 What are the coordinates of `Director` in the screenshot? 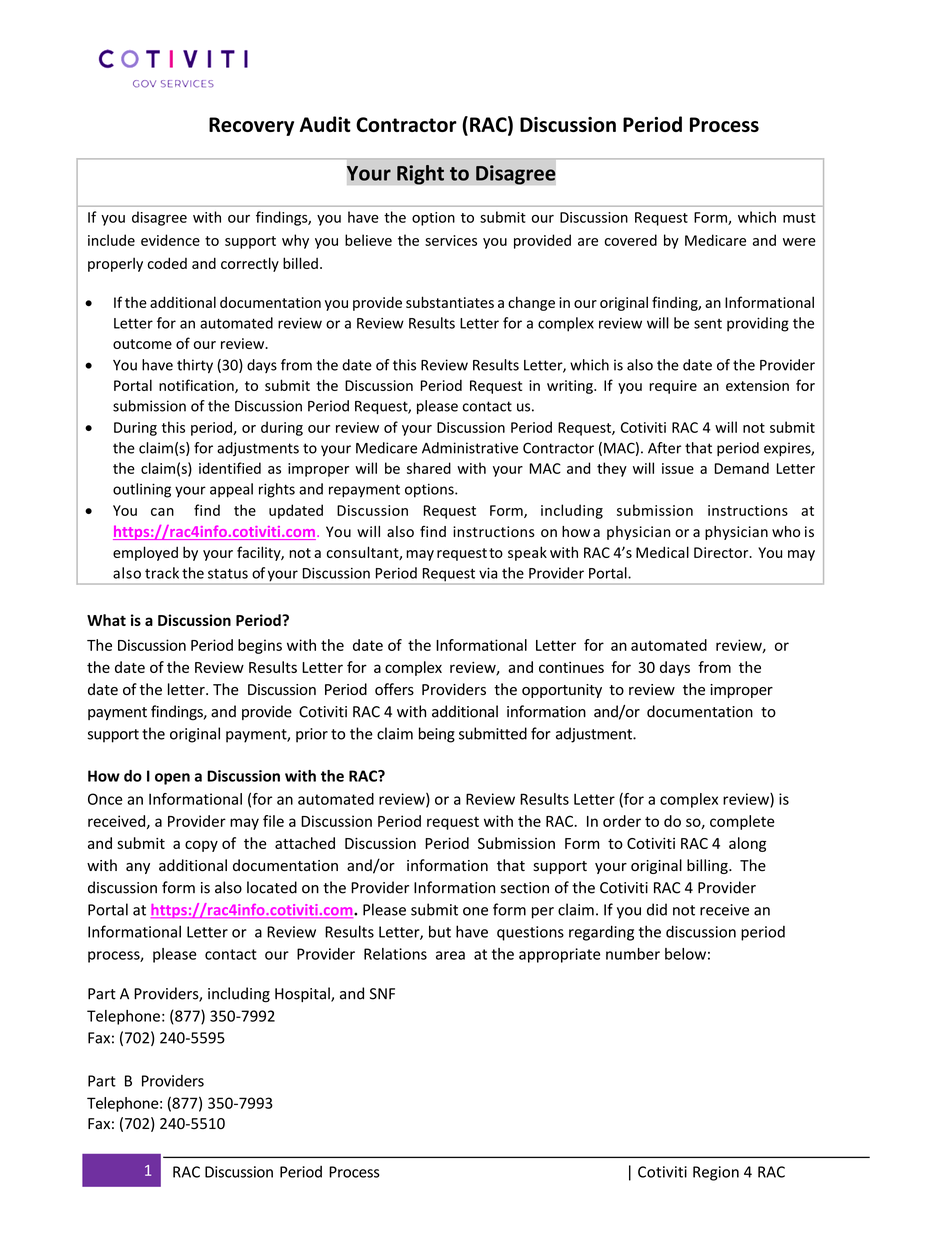 It's located at (722, 552).
